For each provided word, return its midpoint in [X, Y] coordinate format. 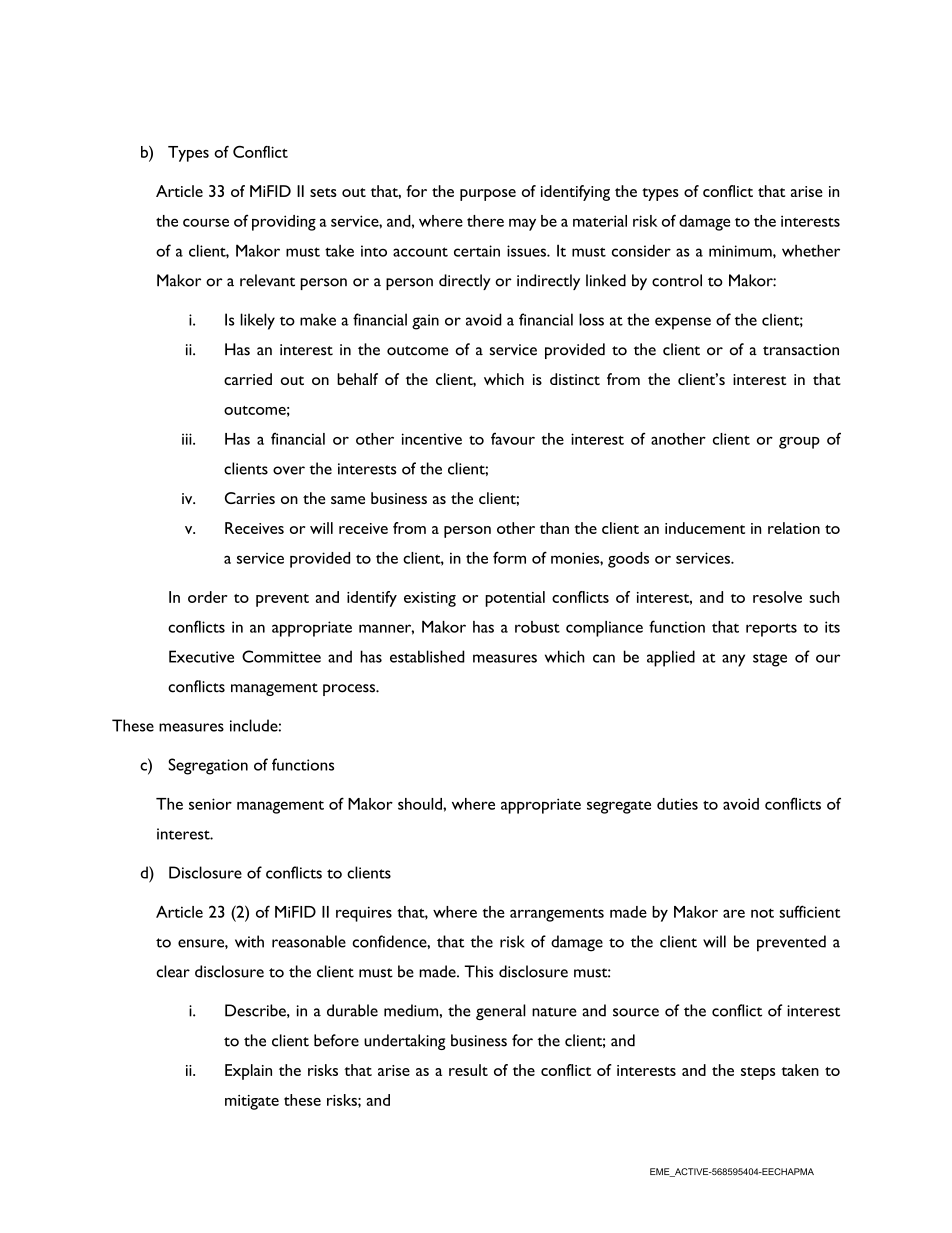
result [468, 1070]
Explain [248, 1072]
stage [770, 660]
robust [537, 627]
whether [811, 250]
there [485, 221]
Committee [281, 656]
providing [284, 223]
